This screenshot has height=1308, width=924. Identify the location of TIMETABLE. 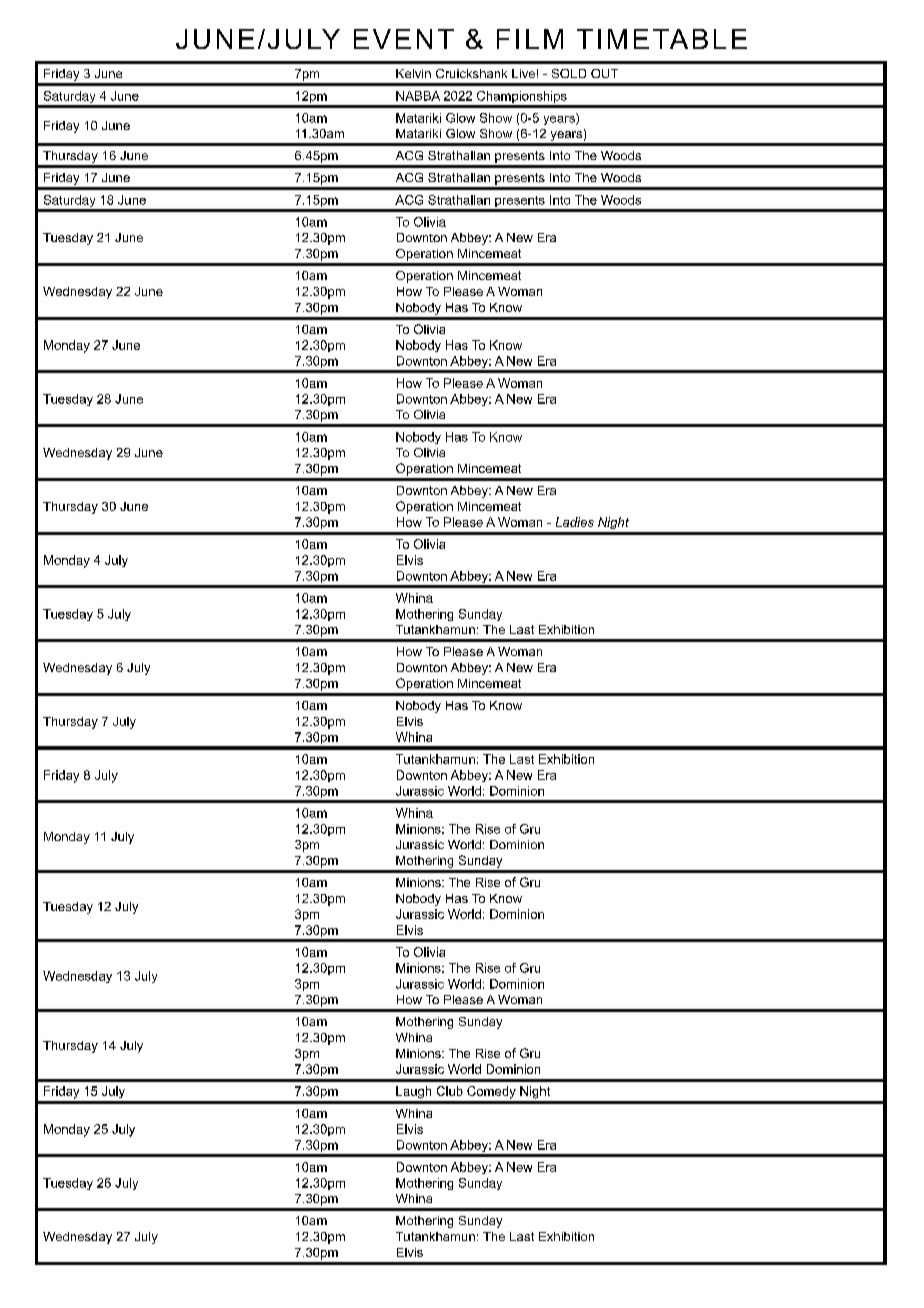
(662, 39).
